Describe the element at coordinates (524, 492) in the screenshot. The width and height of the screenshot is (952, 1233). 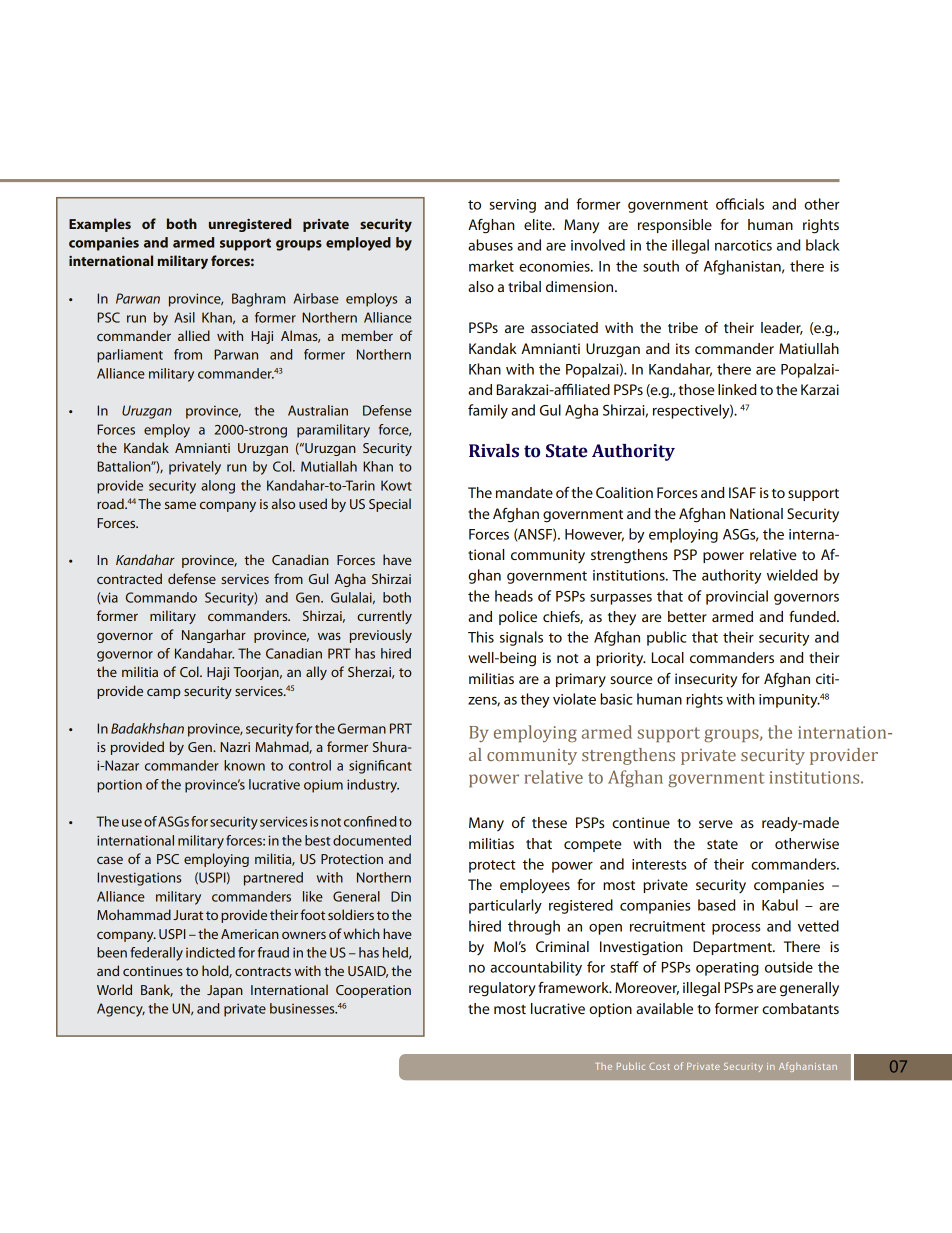
I see `mandate` at that location.
